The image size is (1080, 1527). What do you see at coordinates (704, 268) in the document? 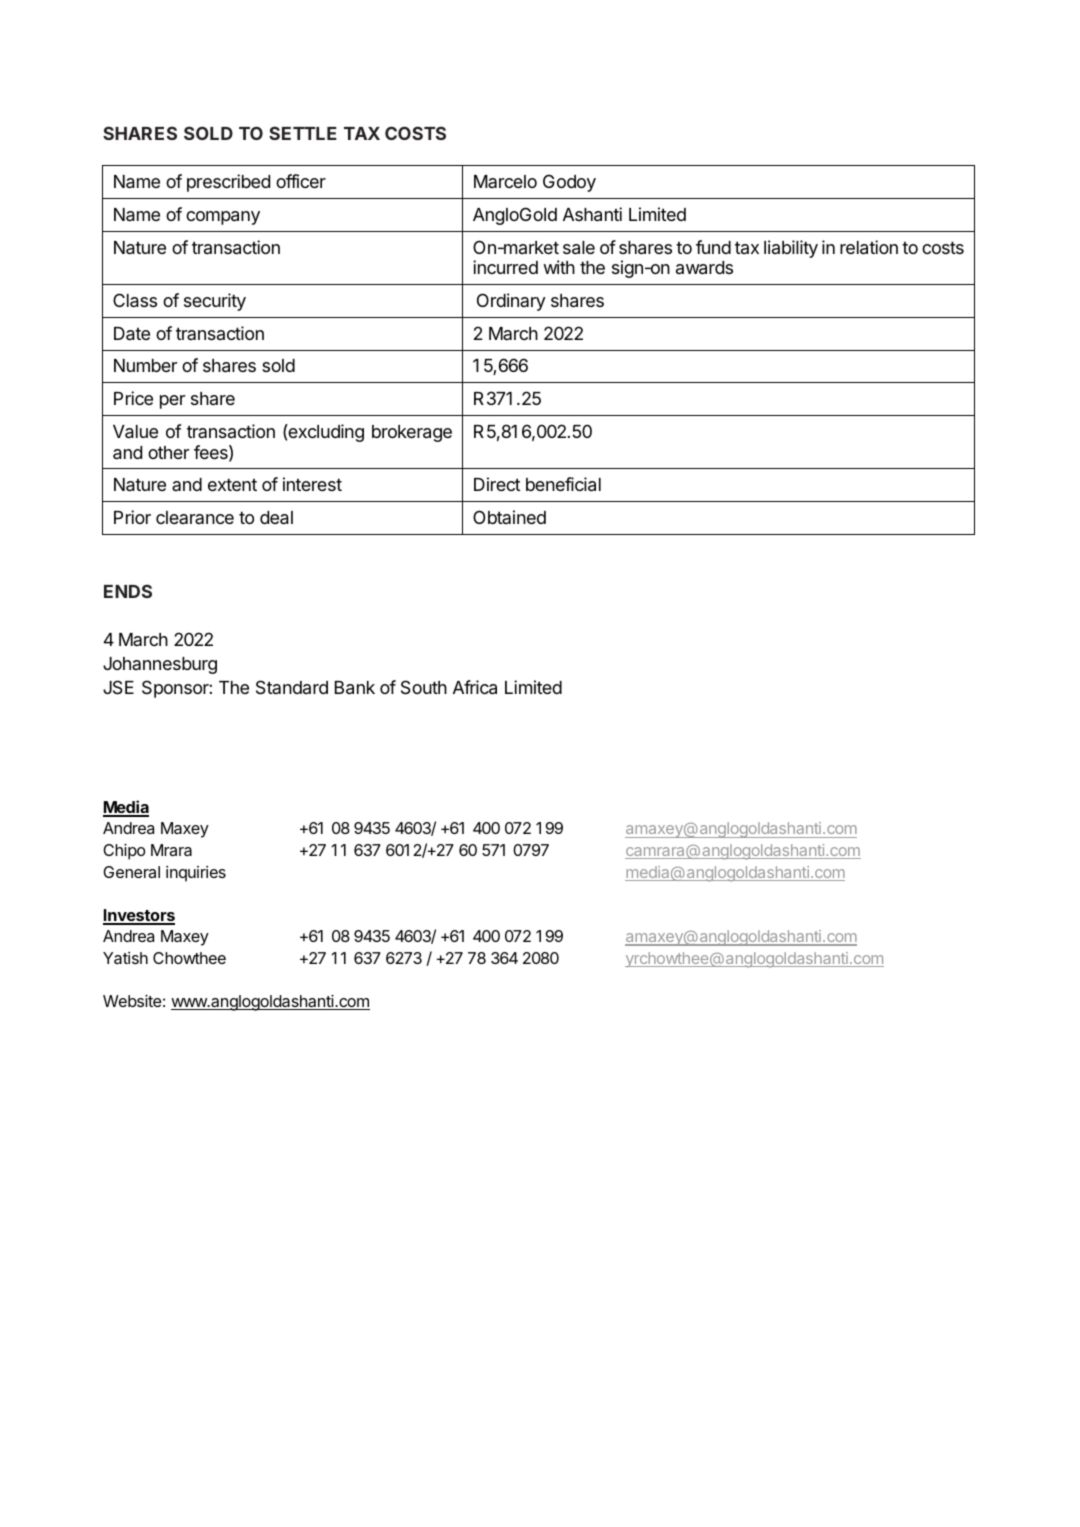
I see `awards` at bounding box center [704, 268].
